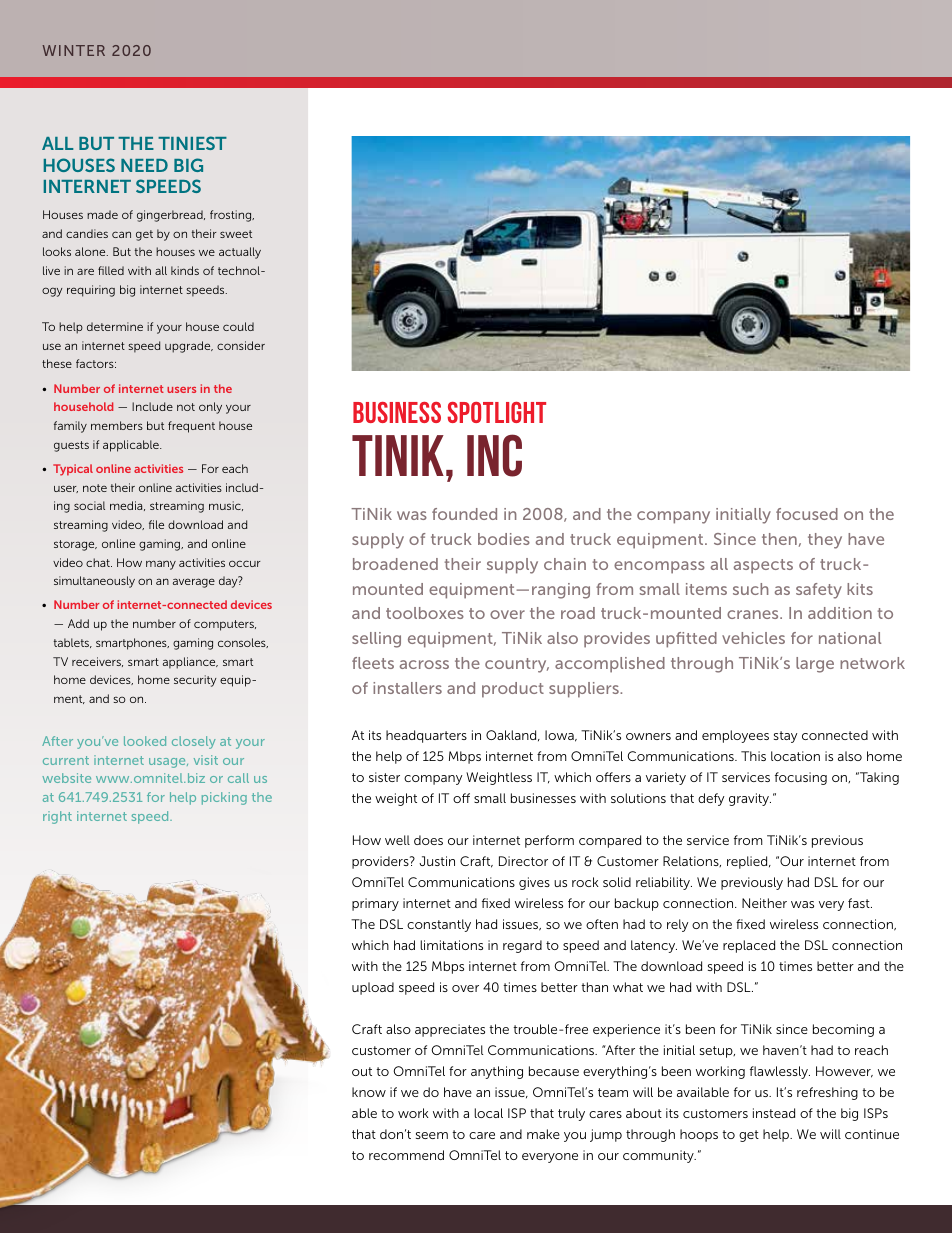  What do you see at coordinates (74, 50) in the screenshot?
I see `WINTER` at bounding box center [74, 50].
